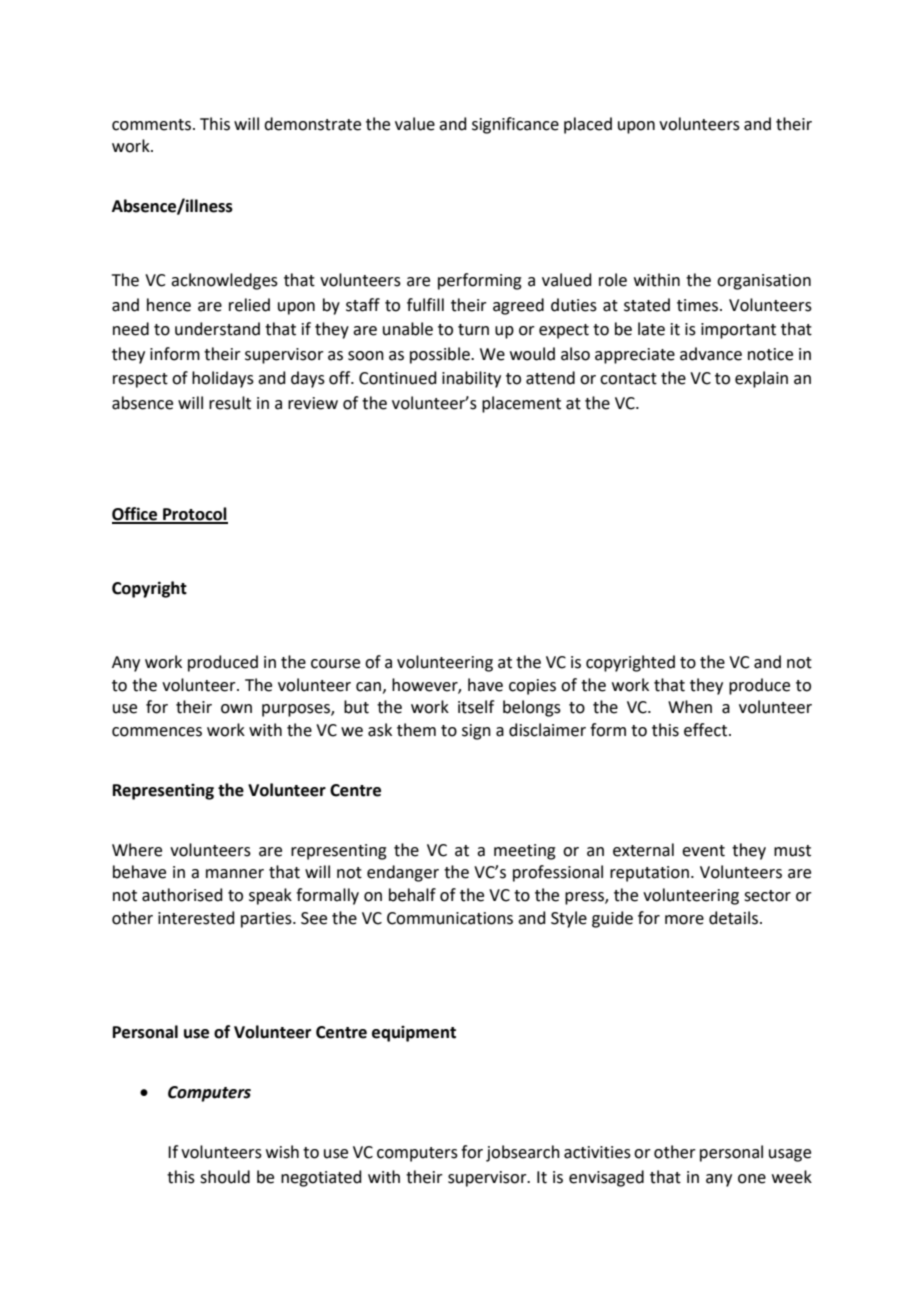 This screenshot has height=1308, width=924. Describe the element at coordinates (217, 329) in the screenshot. I see `understand` at that location.
